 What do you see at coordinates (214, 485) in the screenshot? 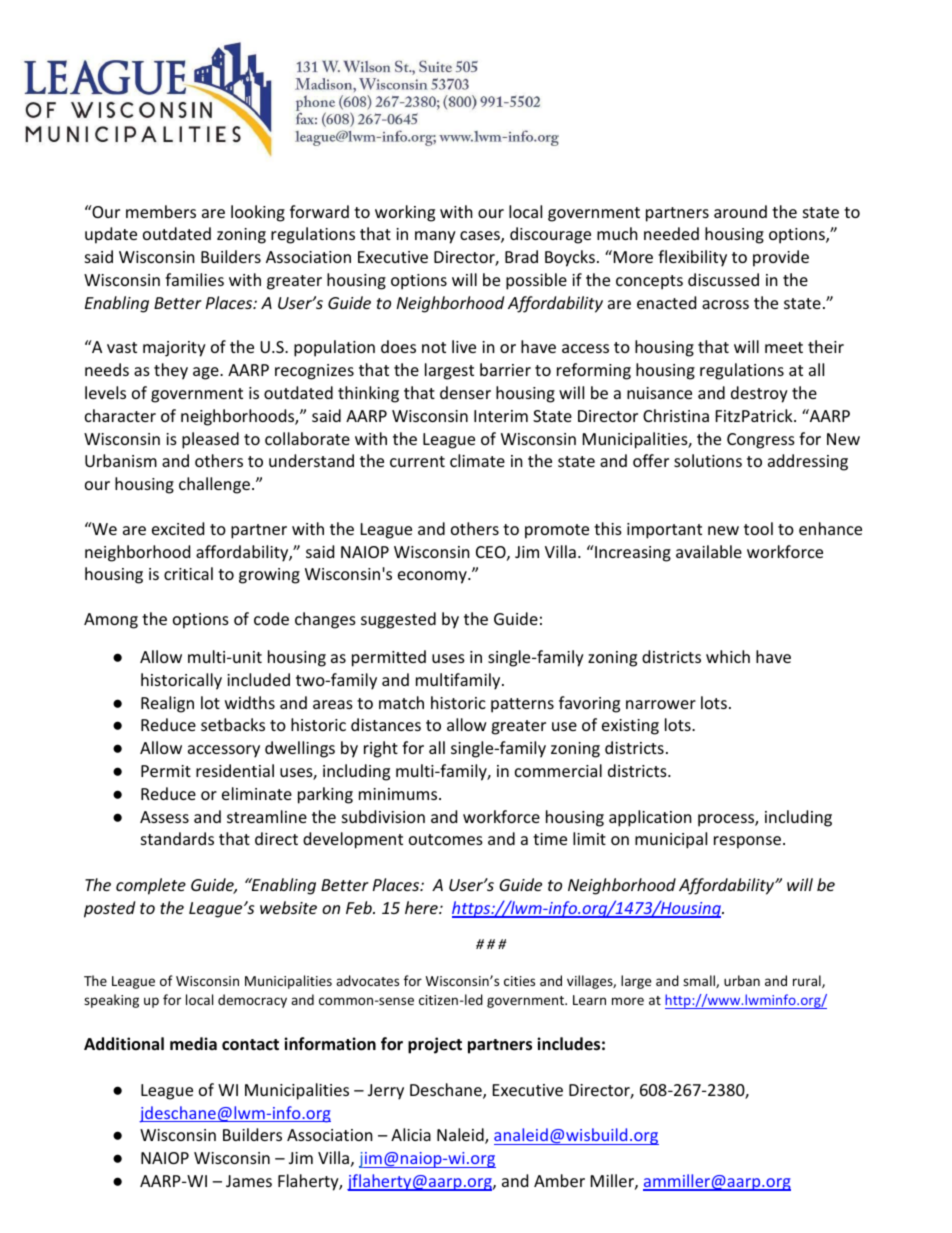
I see `challenge` at bounding box center [214, 485].
